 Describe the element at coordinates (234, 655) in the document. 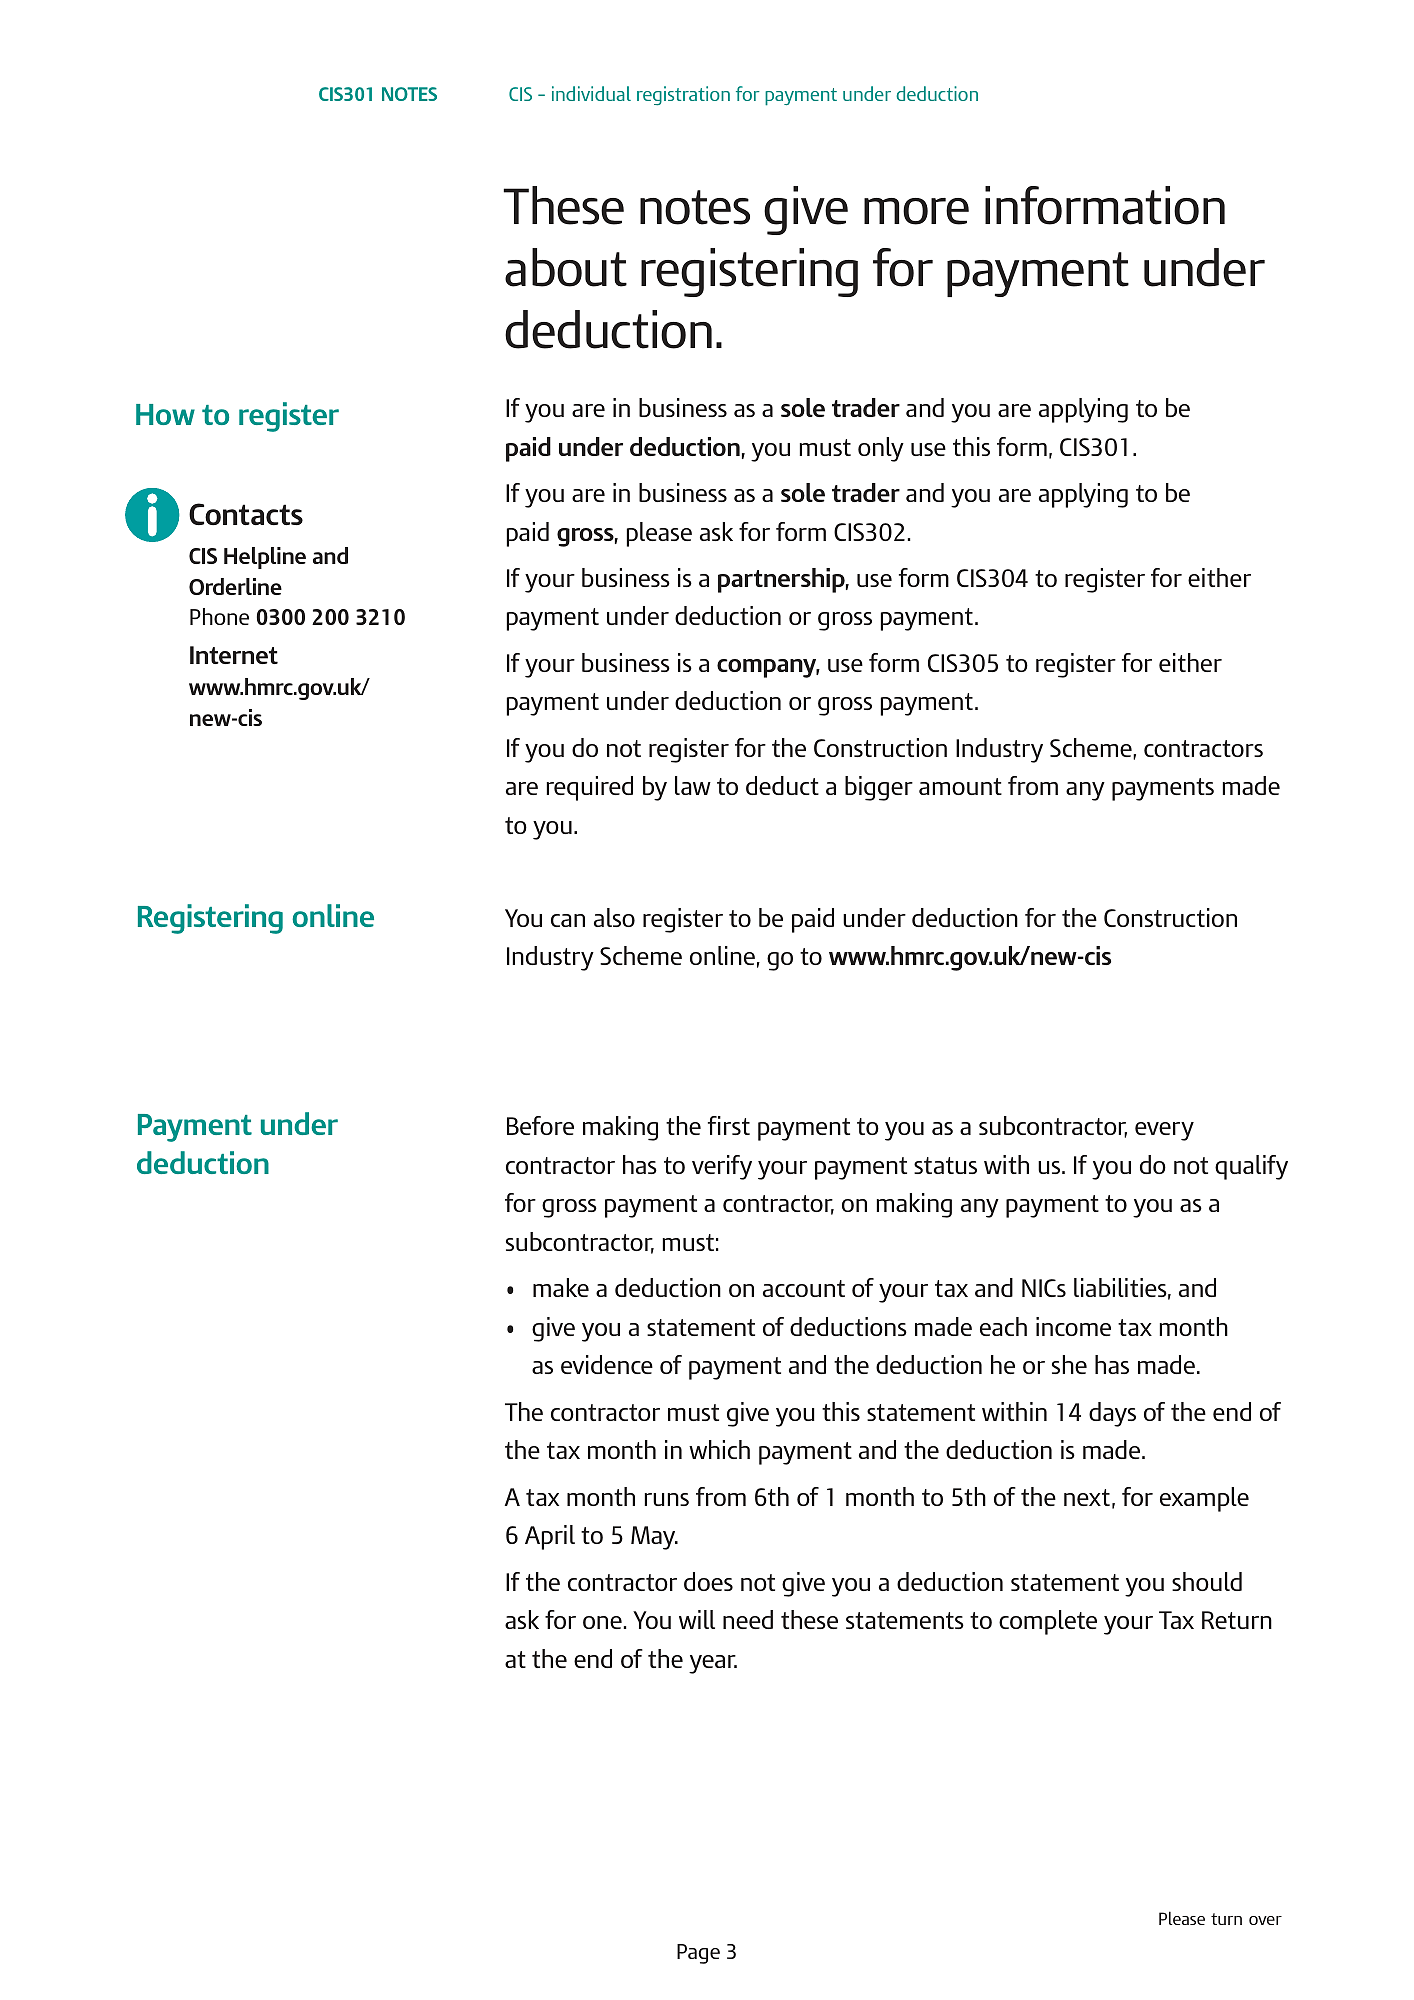

I see `Internet` at that location.
